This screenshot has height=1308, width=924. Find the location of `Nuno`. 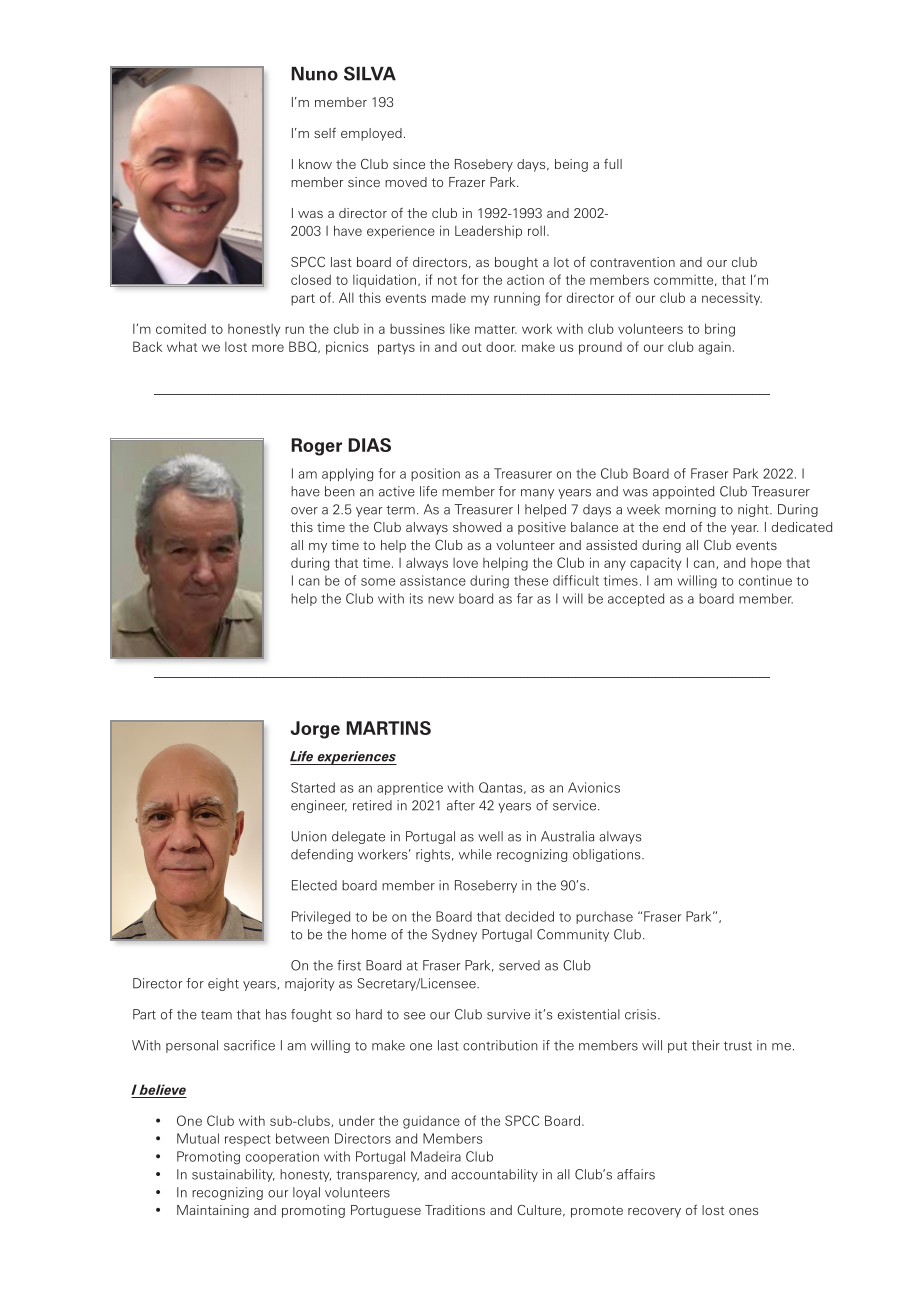

Nuno is located at coordinates (314, 74).
